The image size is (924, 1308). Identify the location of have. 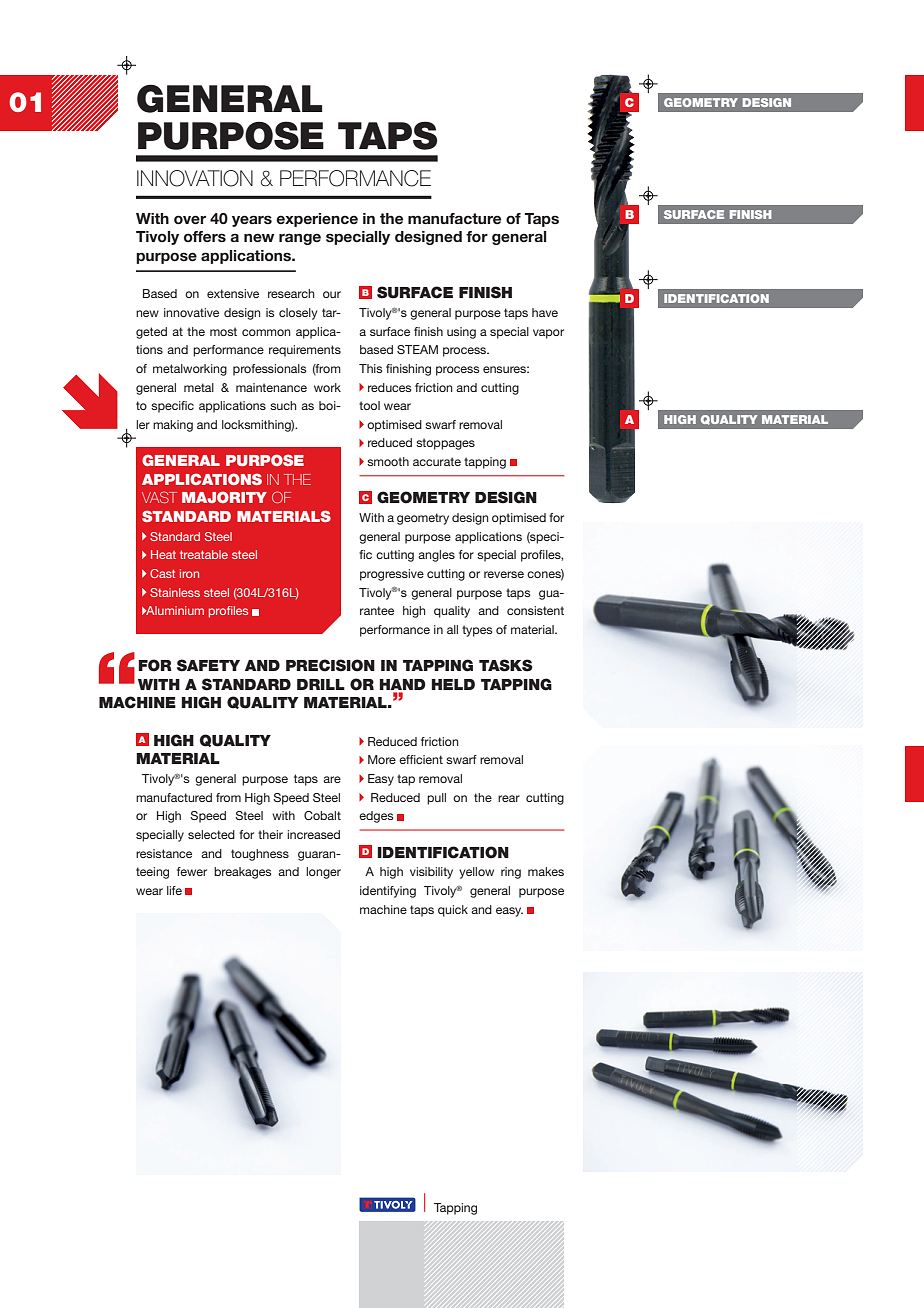
(545, 312).
